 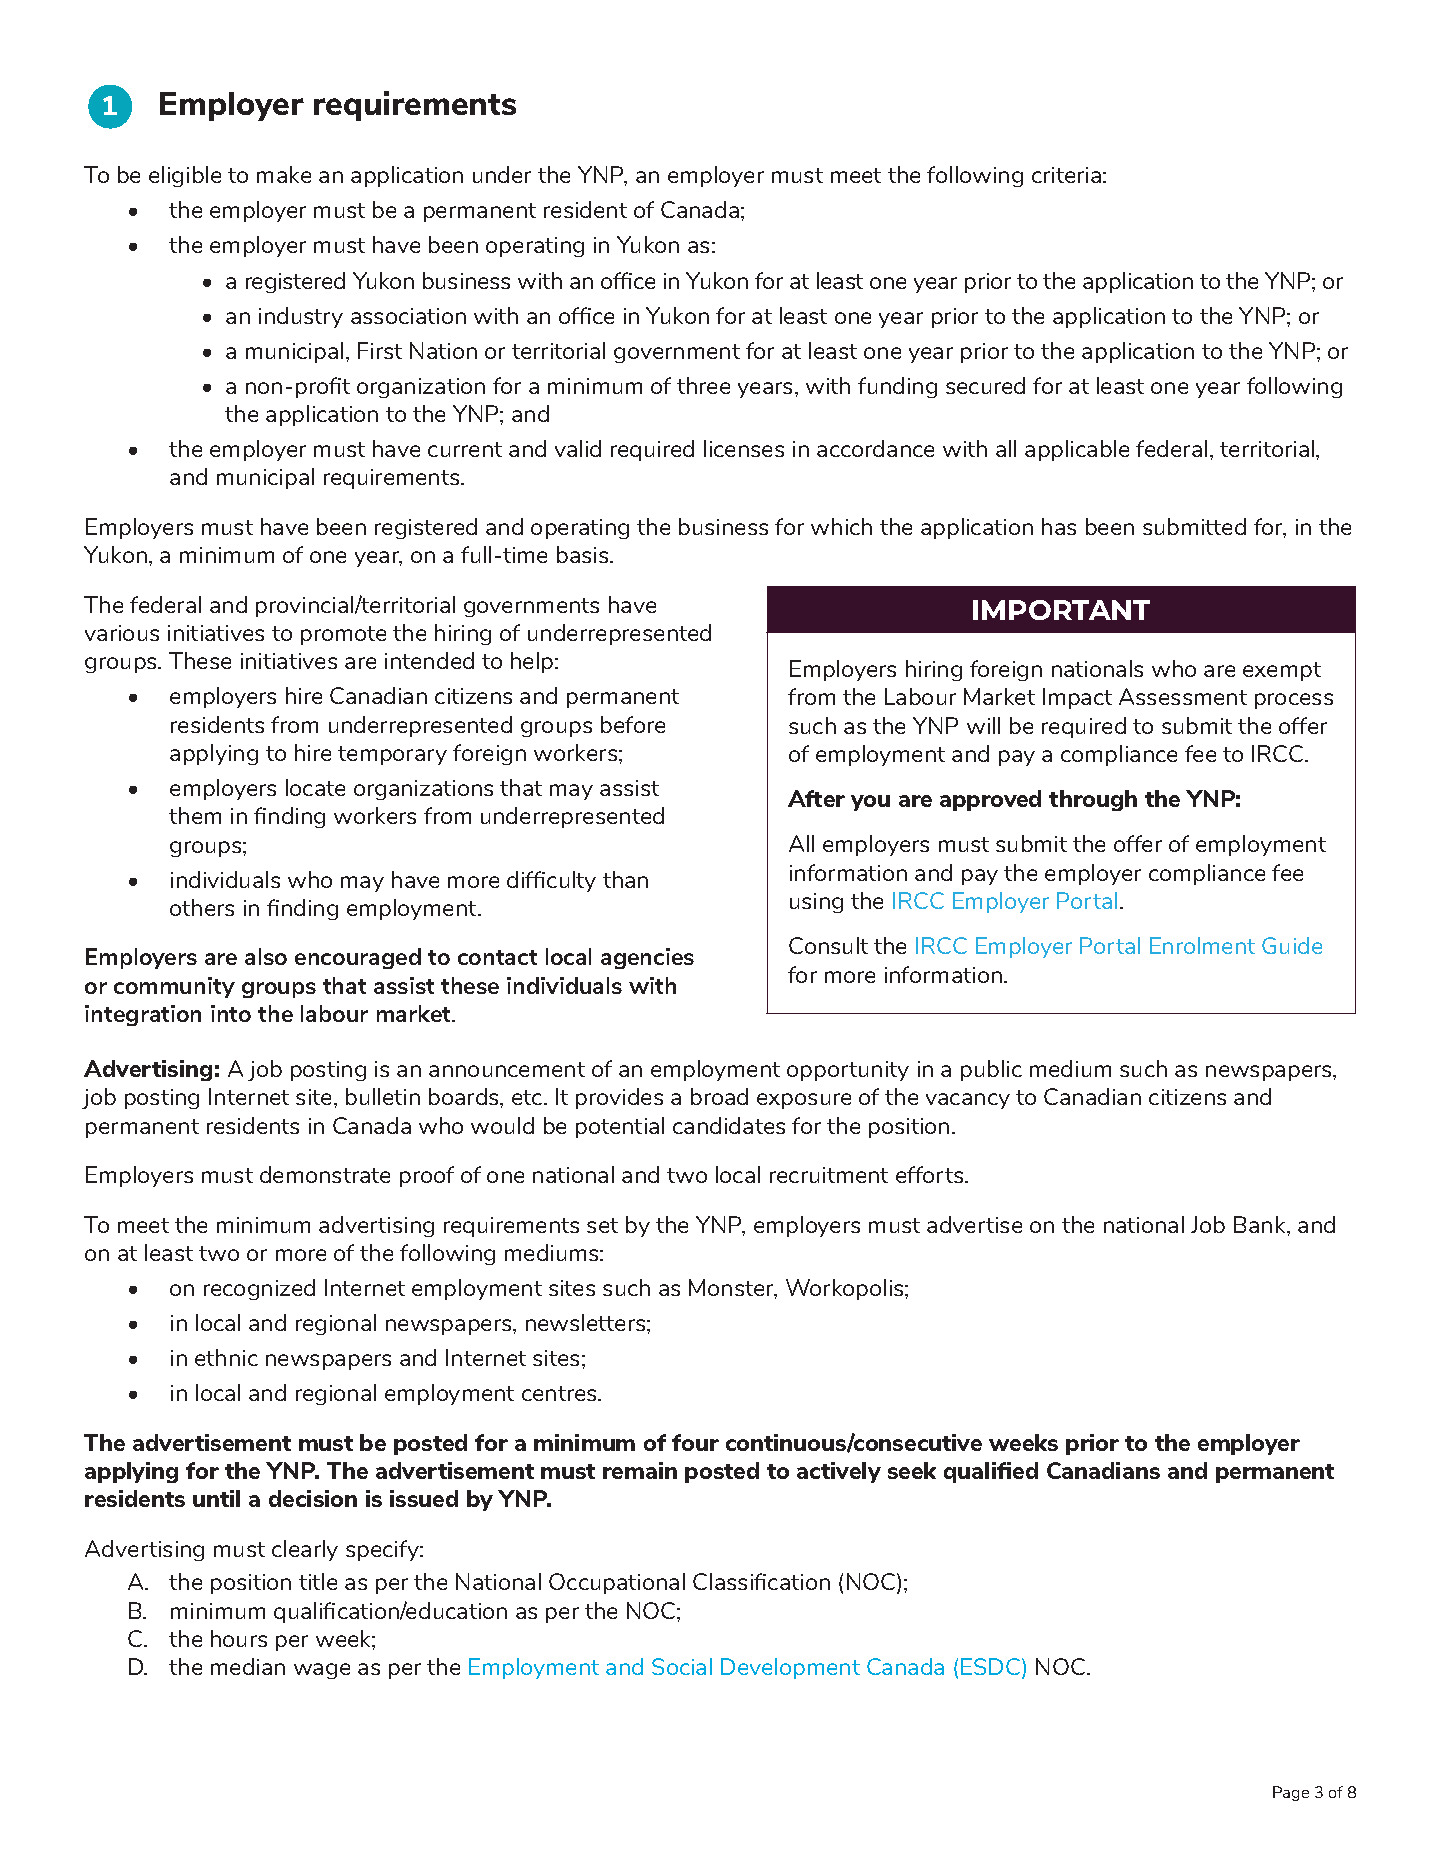 What do you see at coordinates (931, 1174) in the document?
I see `efforts` at bounding box center [931, 1174].
